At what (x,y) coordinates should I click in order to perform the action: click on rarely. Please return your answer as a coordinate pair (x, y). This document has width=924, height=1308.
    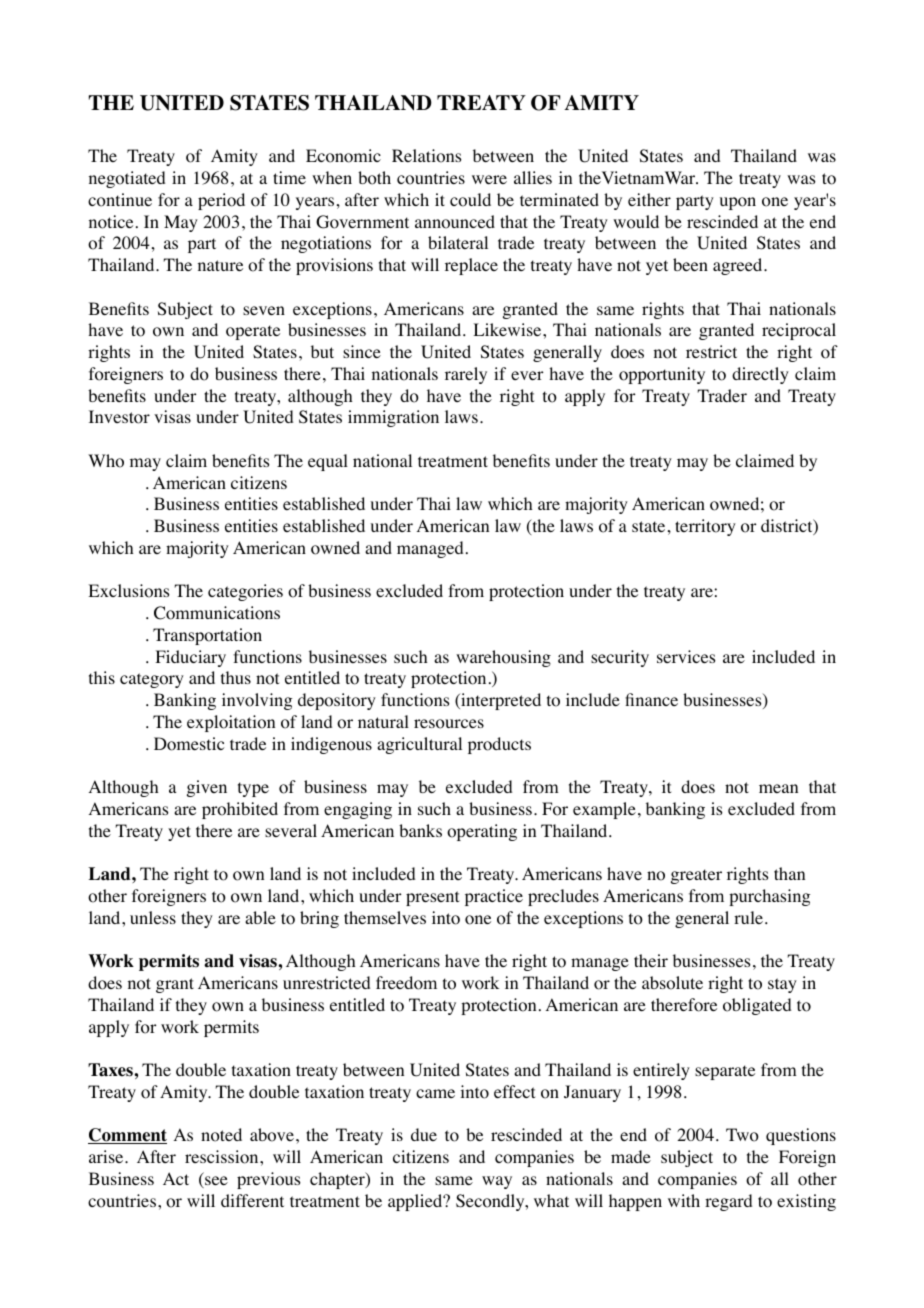
    Looking at the image, I should click on (466, 375).
